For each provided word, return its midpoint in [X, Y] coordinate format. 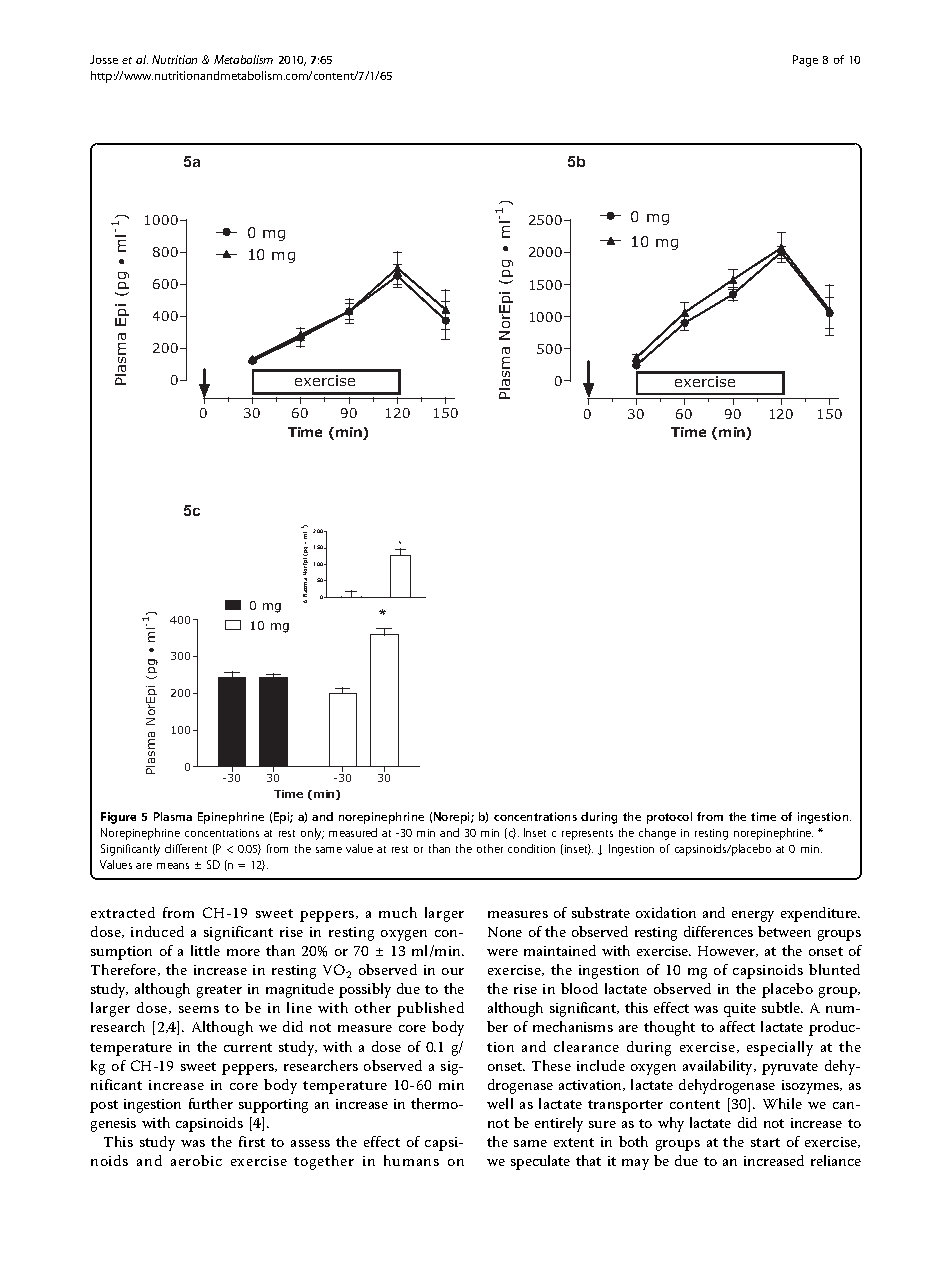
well [500, 1103]
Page [805, 61]
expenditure [820, 914]
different [186, 848]
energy [753, 916]
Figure [118, 818]
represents [587, 835]
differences [718, 931]
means [173, 866]
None [505, 932]
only [312, 834]
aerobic [196, 1160]
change [657, 834]
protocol [669, 818]
